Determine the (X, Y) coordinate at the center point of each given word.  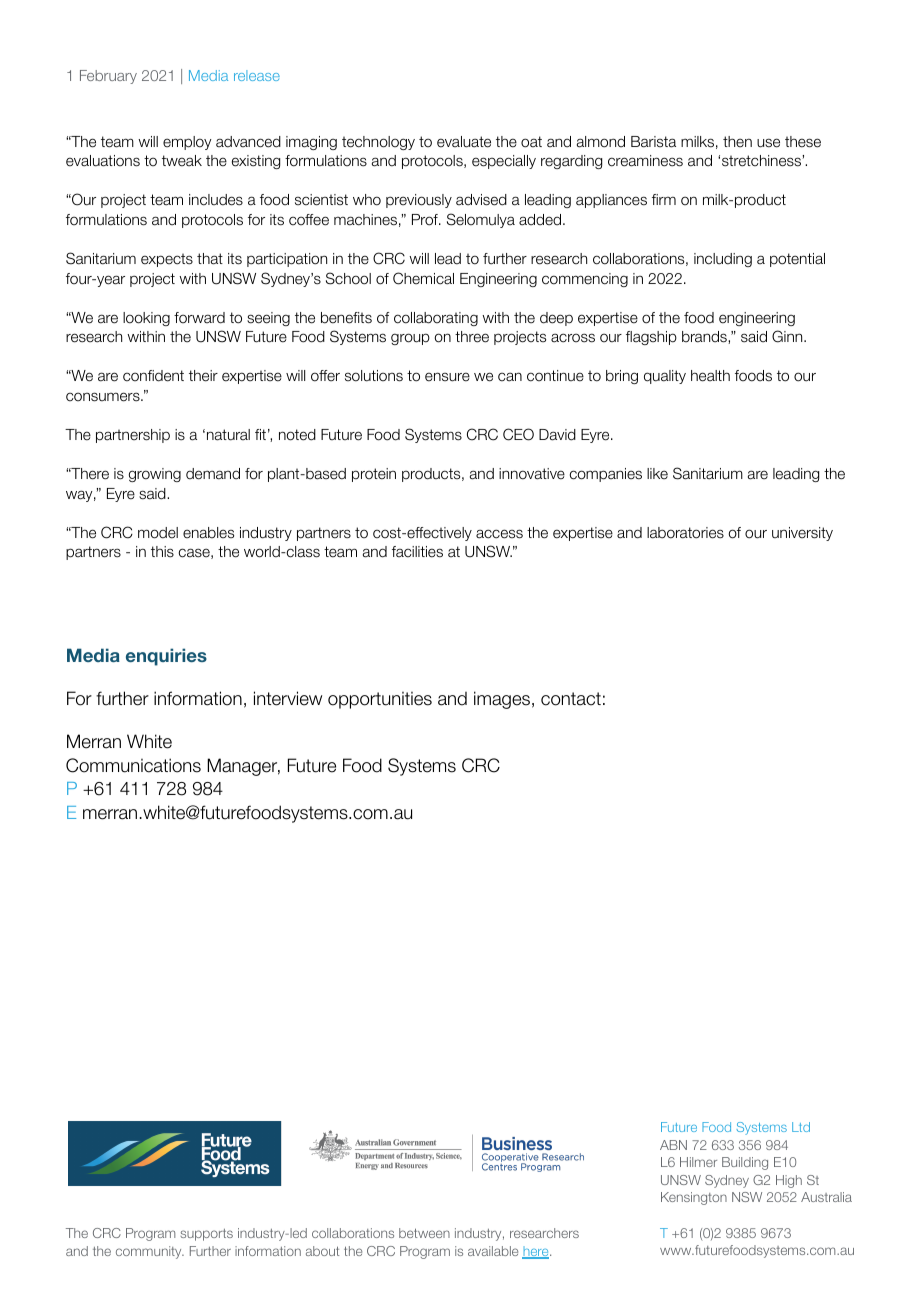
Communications (133, 765)
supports (206, 1235)
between (424, 1233)
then (737, 142)
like (657, 474)
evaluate (464, 142)
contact (571, 699)
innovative (532, 474)
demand (213, 474)
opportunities (380, 700)
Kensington (694, 1198)
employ (187, 143)
